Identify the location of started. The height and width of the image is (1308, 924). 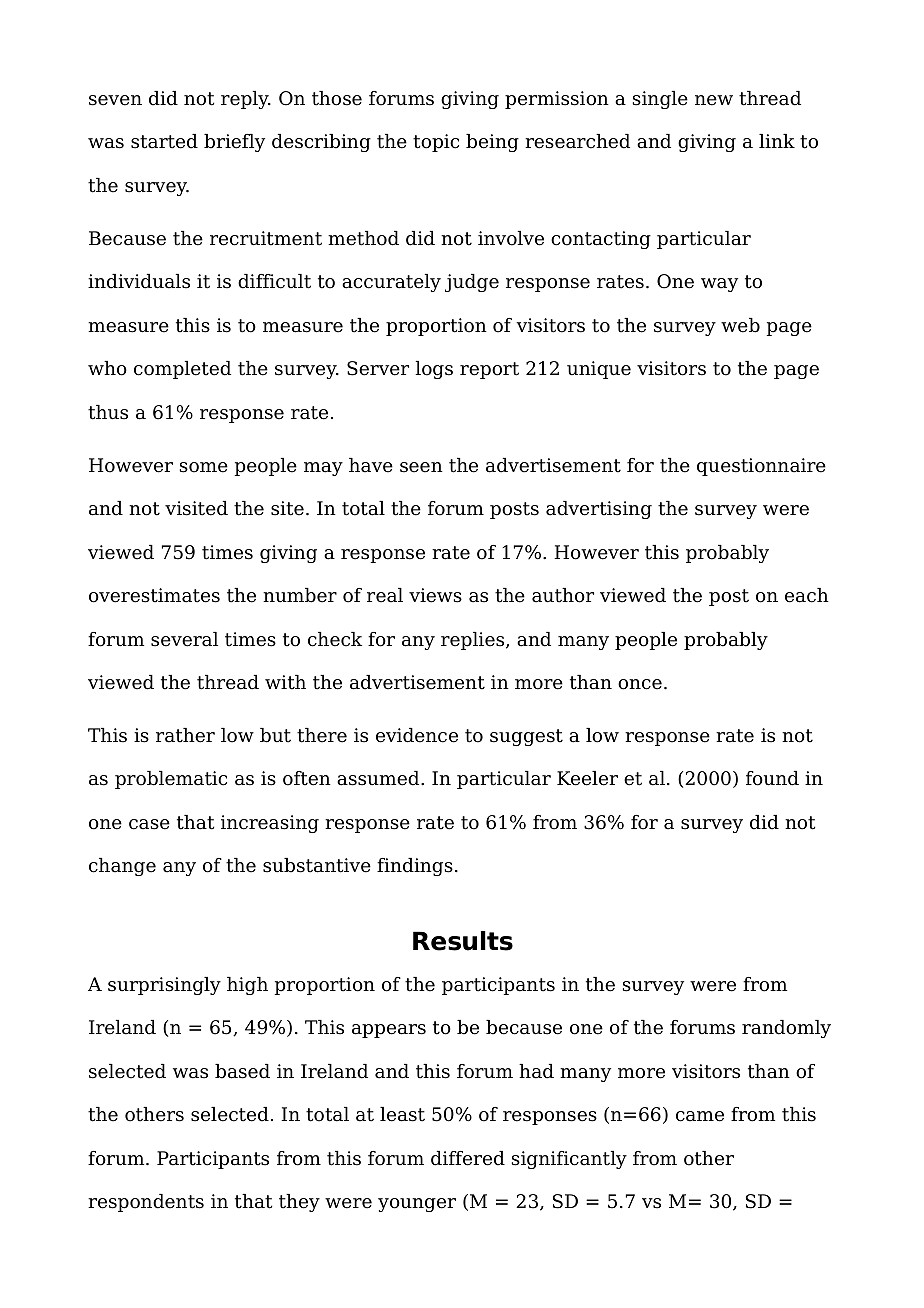
(164, 141).
